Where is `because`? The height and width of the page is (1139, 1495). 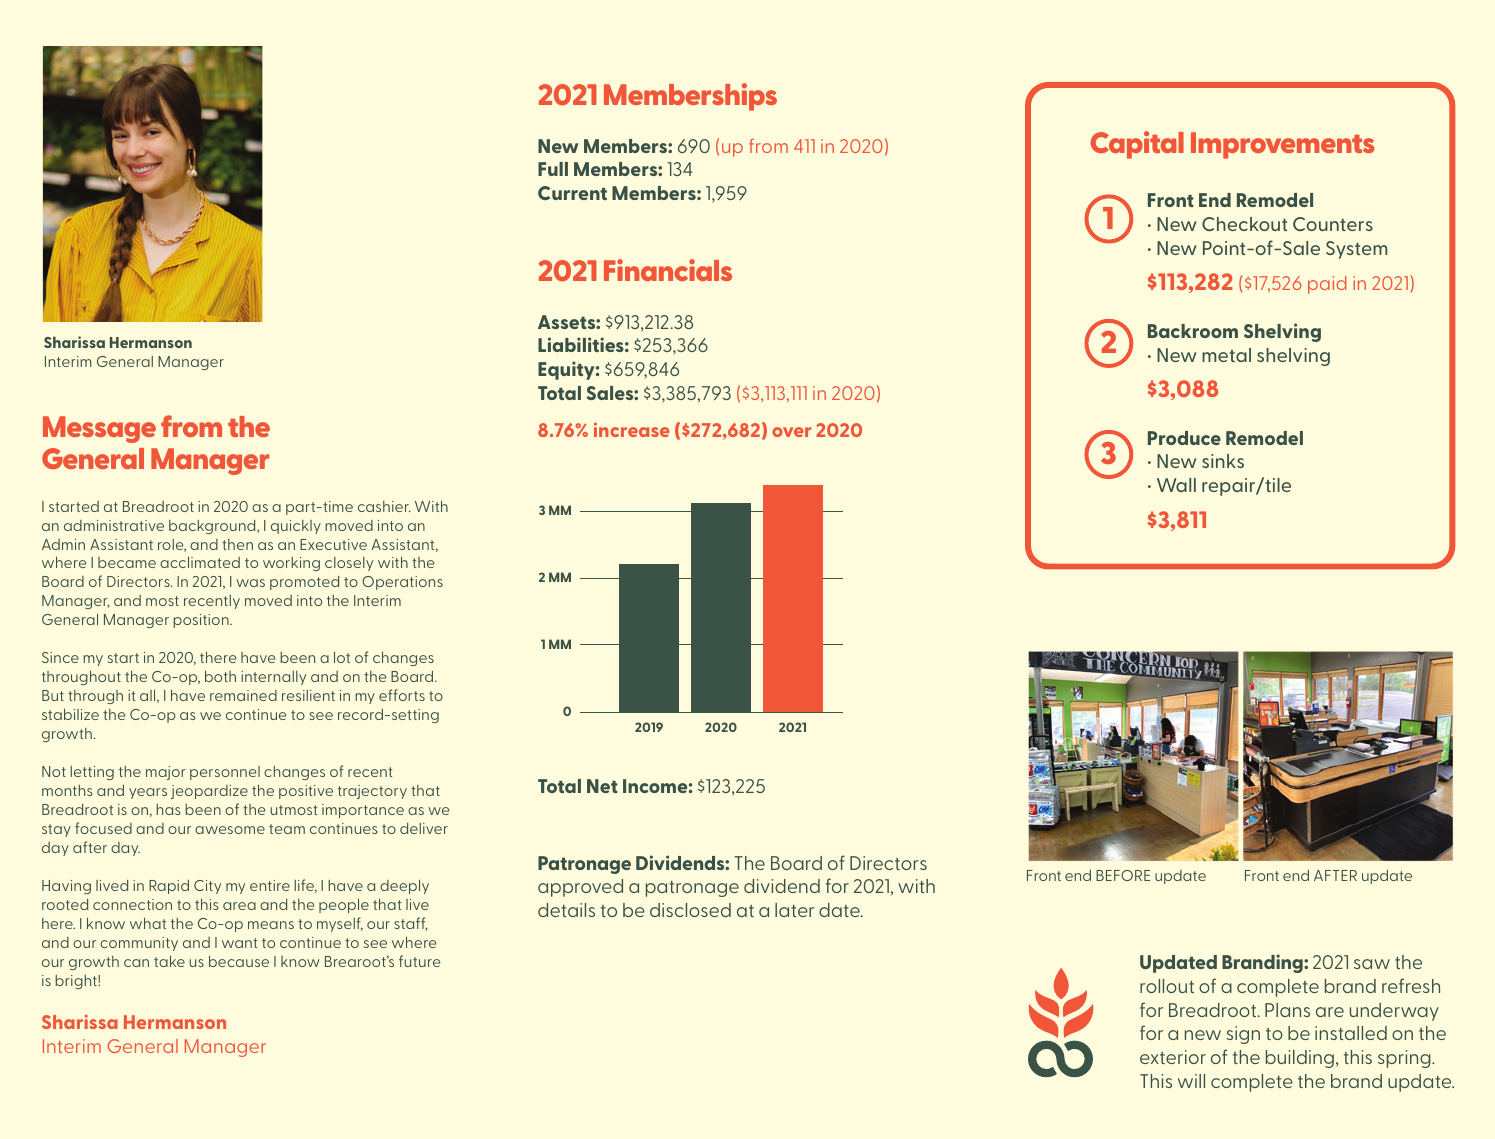
because is located at coordinates (239, 961).
